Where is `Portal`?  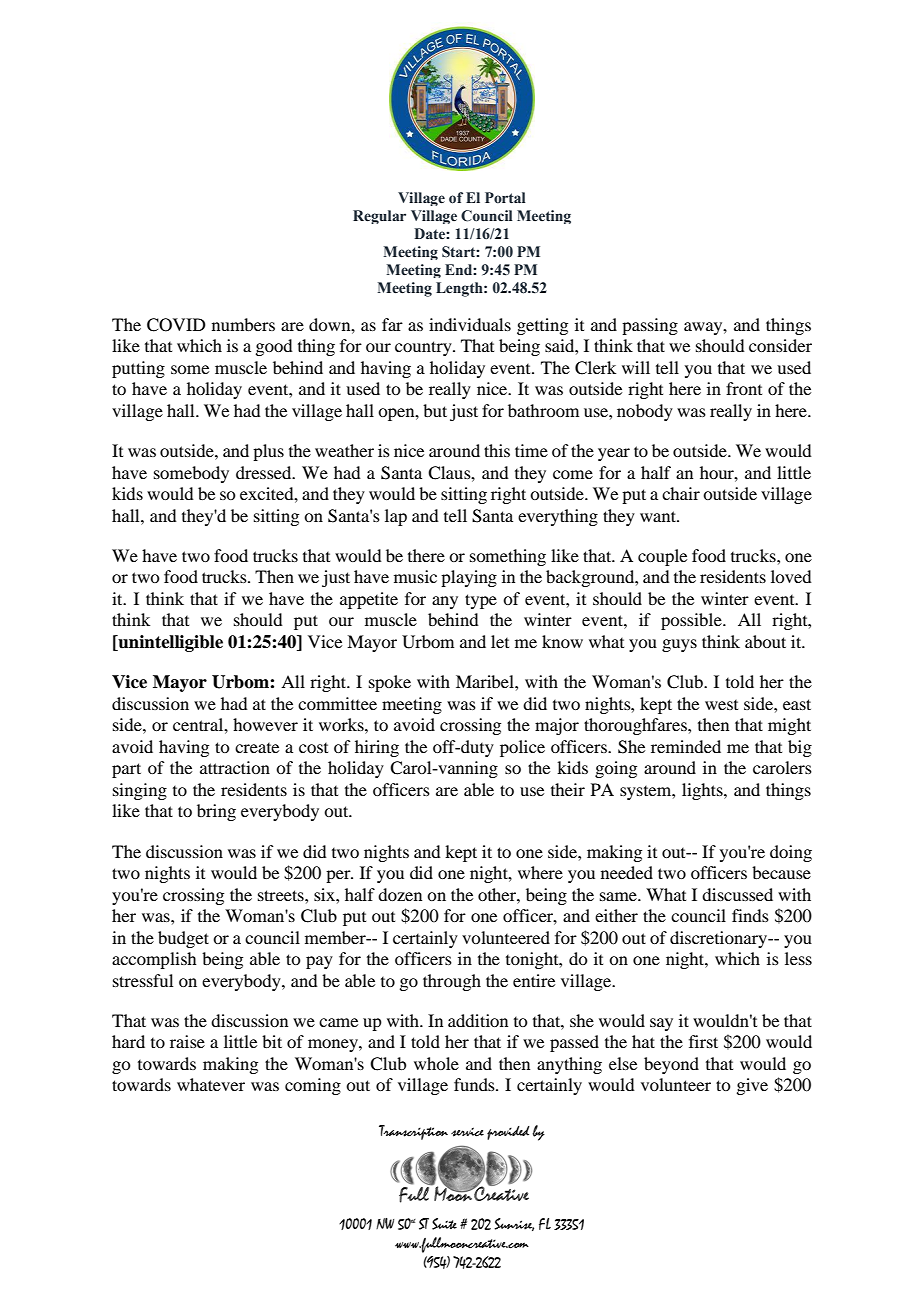 Portal is located at coordinates (505, 197).
